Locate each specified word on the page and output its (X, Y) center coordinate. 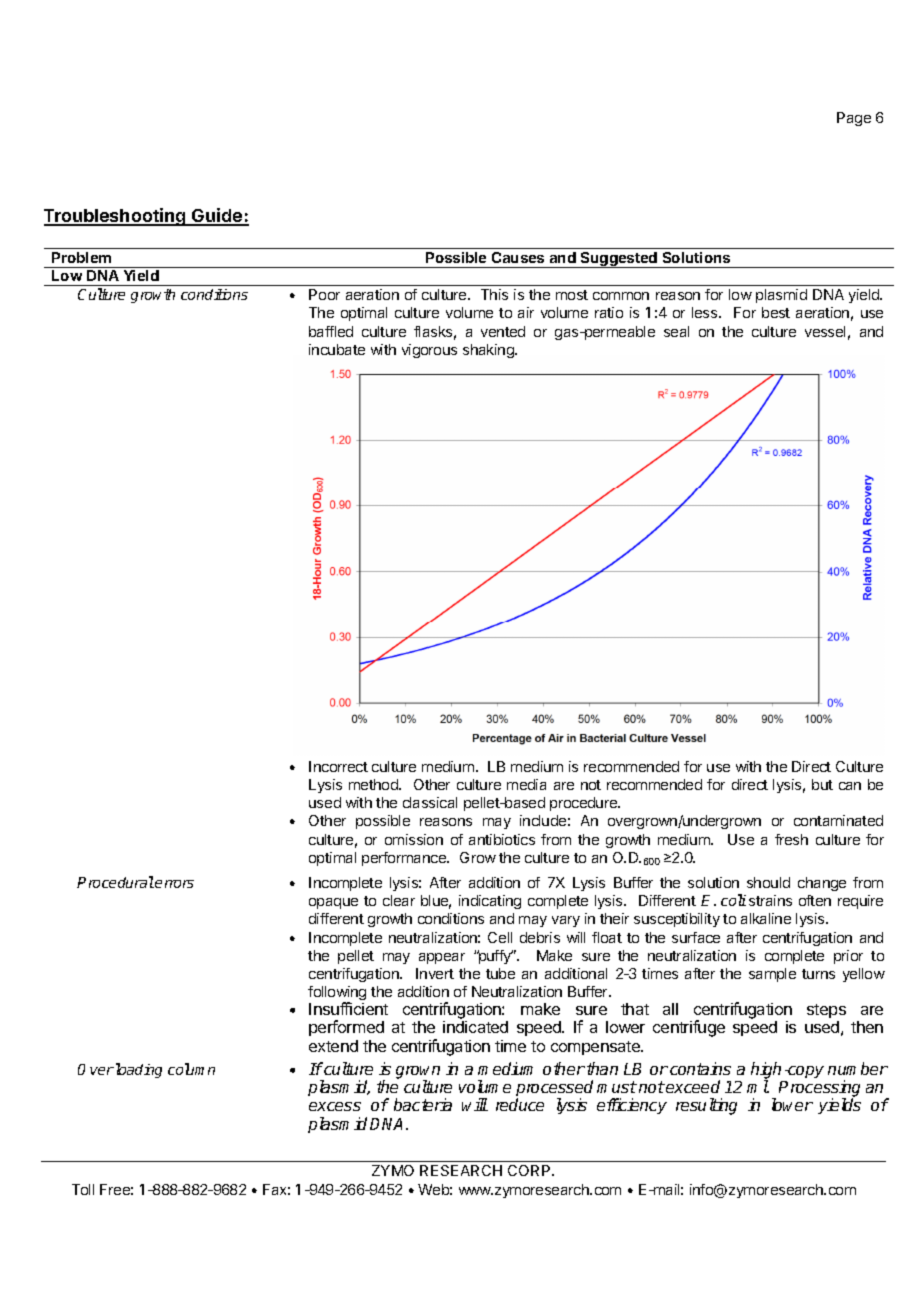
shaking (489, 351)
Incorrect (338, 766)
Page (854, 119)
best (776, 312)
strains (770, 900)
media (526, 784)
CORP (530, 1170)
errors (174, 884)
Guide (217, 216)
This (494, 294)
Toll (83, 1189)
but (822, 784)
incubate (337, 349)
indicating (490, 902)
